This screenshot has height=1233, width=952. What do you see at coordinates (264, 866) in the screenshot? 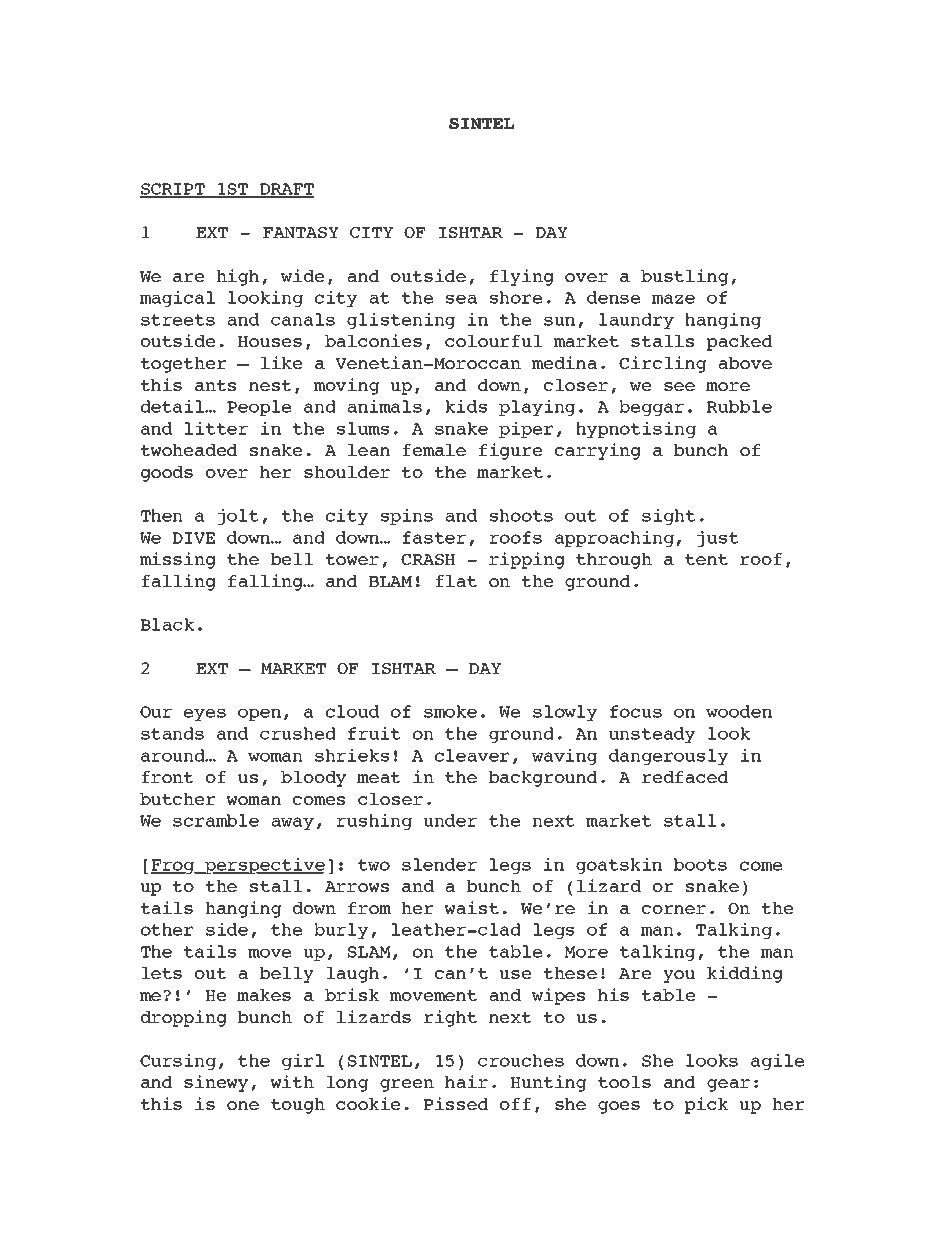
I see `perspective` at bounding box center [264, 866].
